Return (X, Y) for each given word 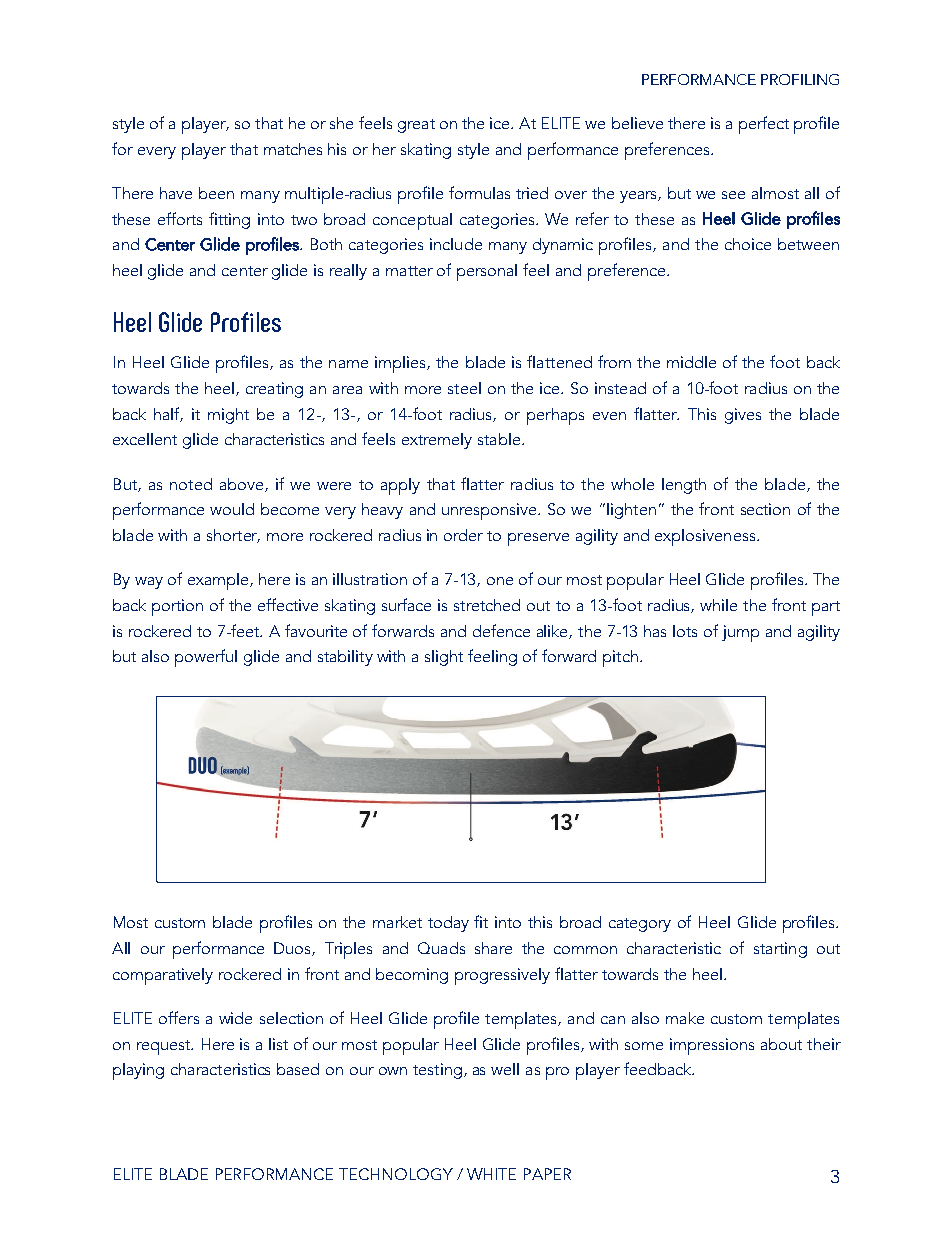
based (298, 1069)
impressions (712, 1046)
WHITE (491, 1174)
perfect (764, 125)
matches (293, 149)
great (416, 126)
